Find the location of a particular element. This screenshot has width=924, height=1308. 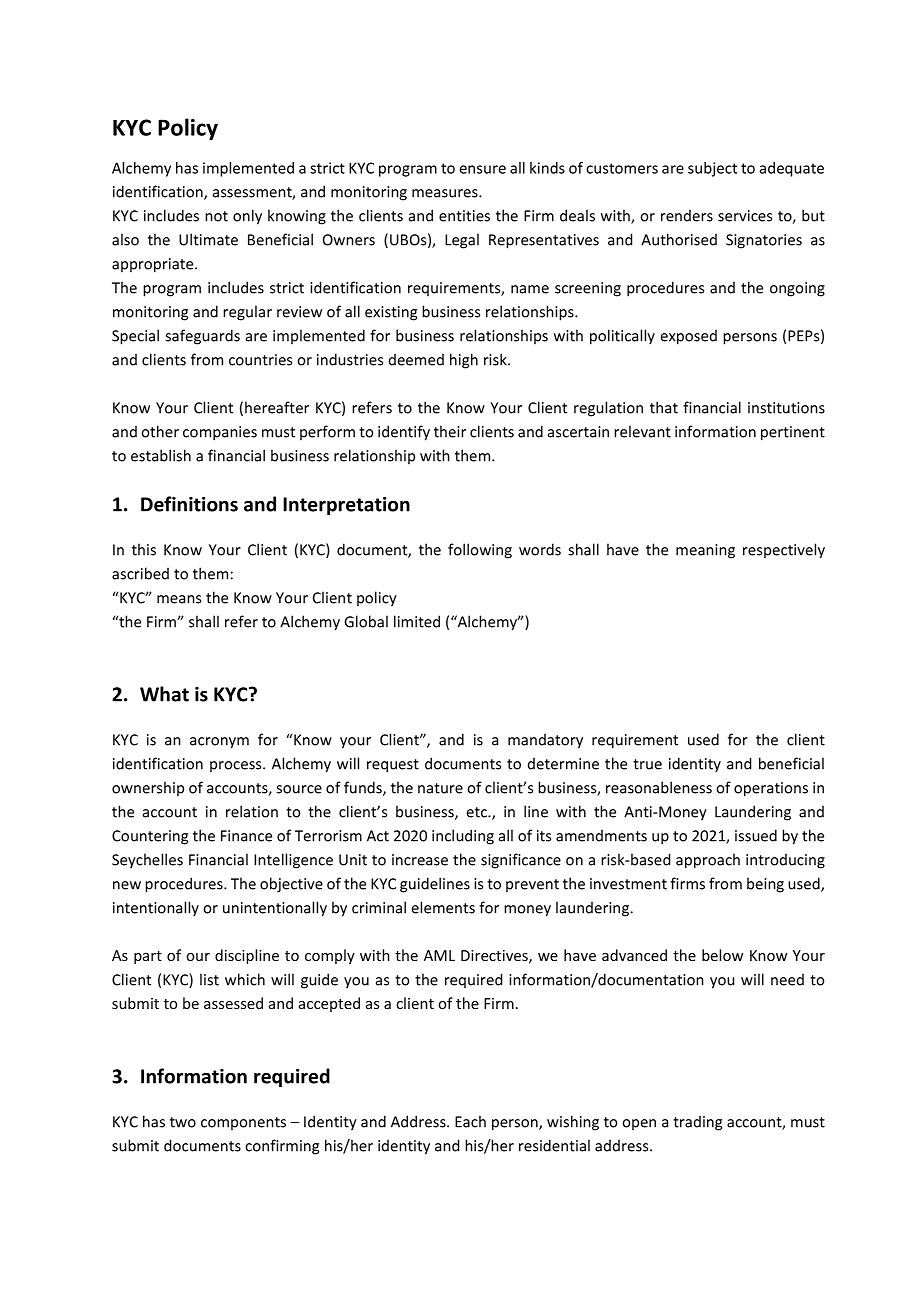

companies is located at coordinates (220, 433).
